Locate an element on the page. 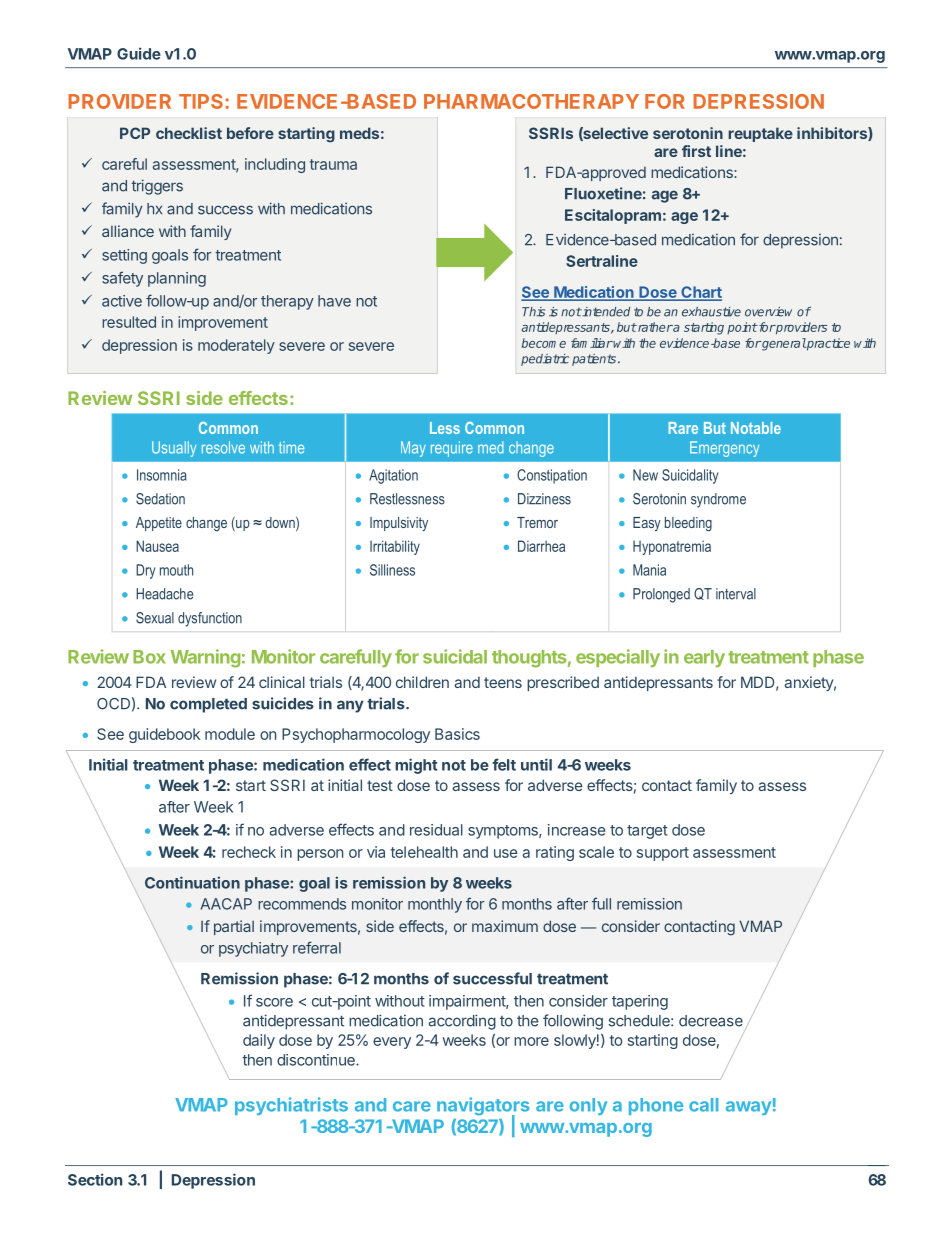  Insomnia is located at coordinates (162, 475).
